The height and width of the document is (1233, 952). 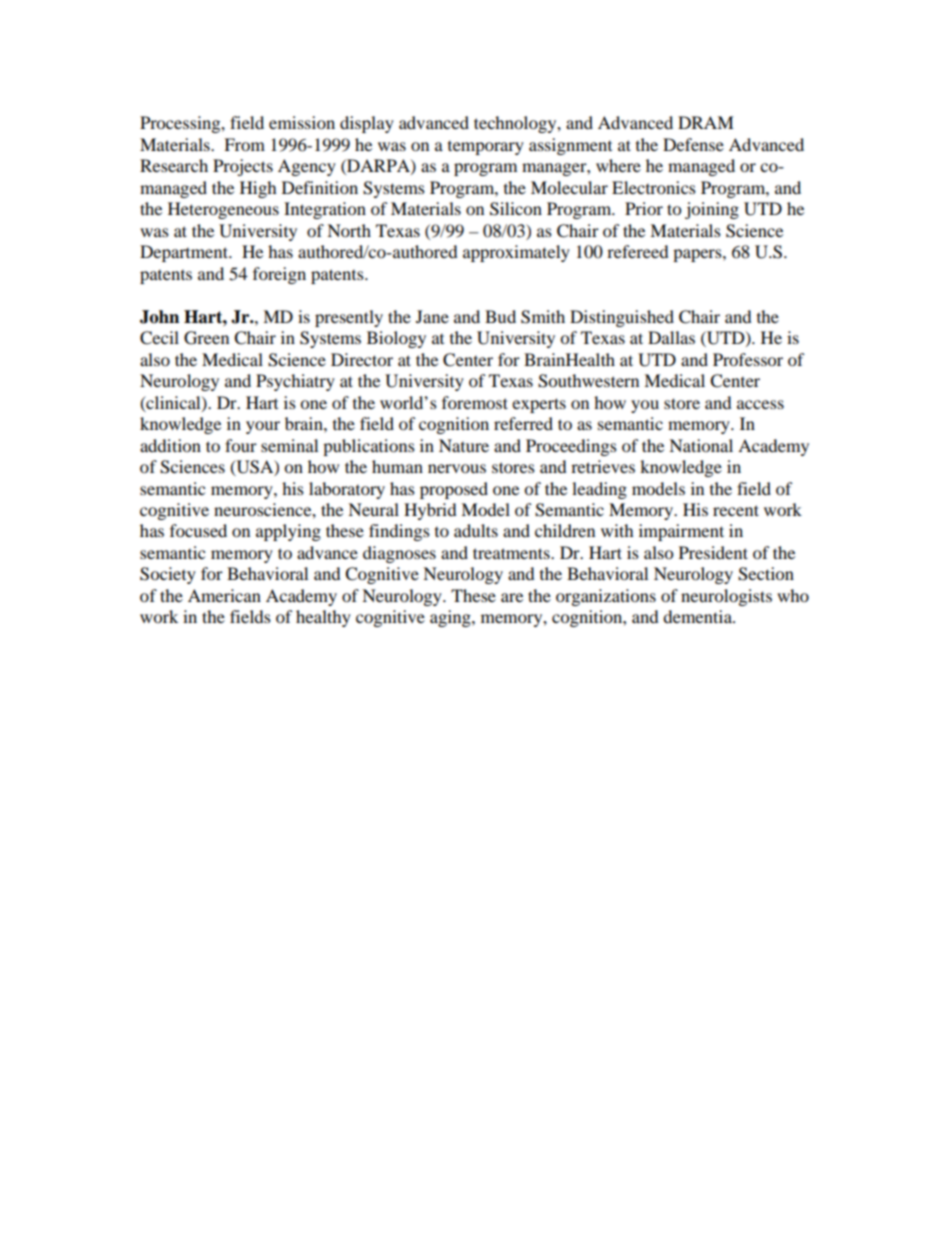 What do you see at coordinates (693, 144) in the document?
I see `Defense` at bounding box center [693, 144].
